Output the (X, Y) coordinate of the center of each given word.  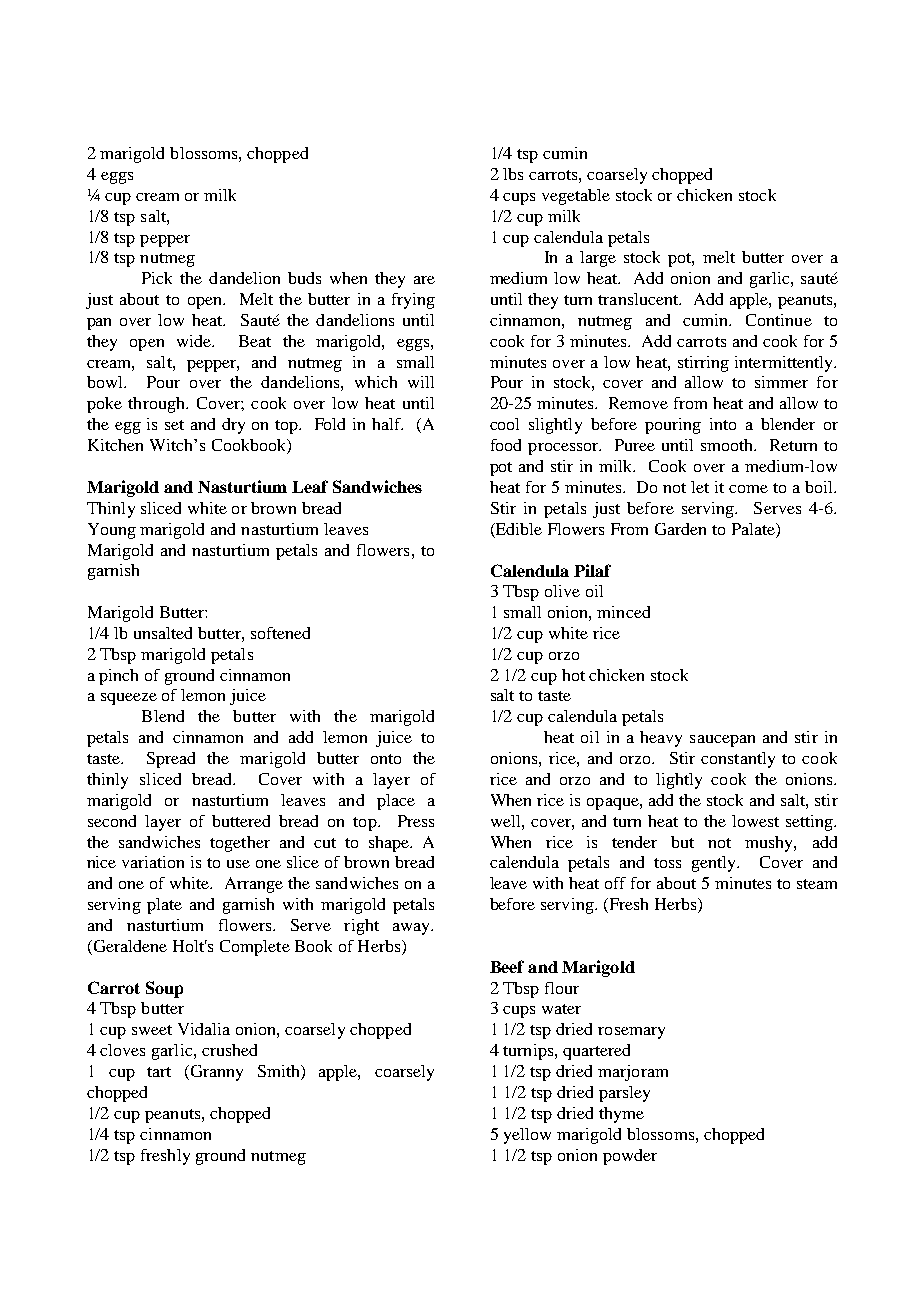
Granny (215, 1073)
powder (630, 1157)
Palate (754, 529)
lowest (755, 821)
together (240, 844)
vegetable (576, 197)
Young (112, 531)
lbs (513, 174)
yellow (527, 1136)
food (506, 445)
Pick (157, 278)
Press (416, 821)
